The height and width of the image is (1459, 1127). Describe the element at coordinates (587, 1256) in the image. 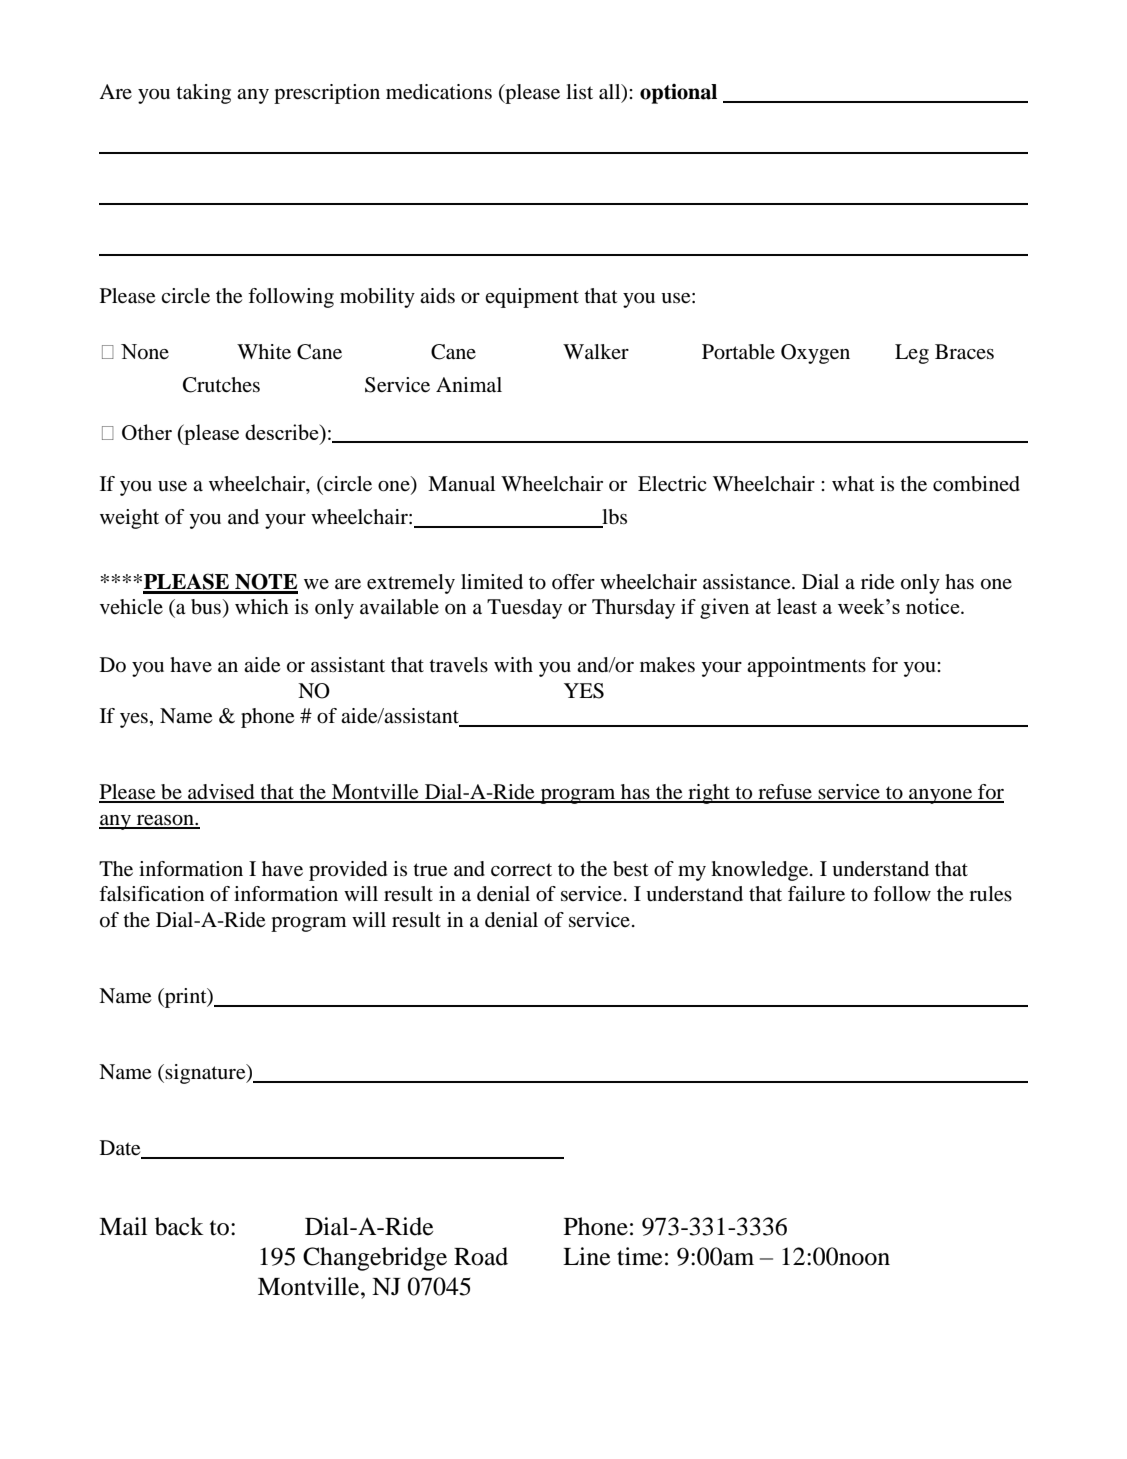

I see `Line` at that location.
